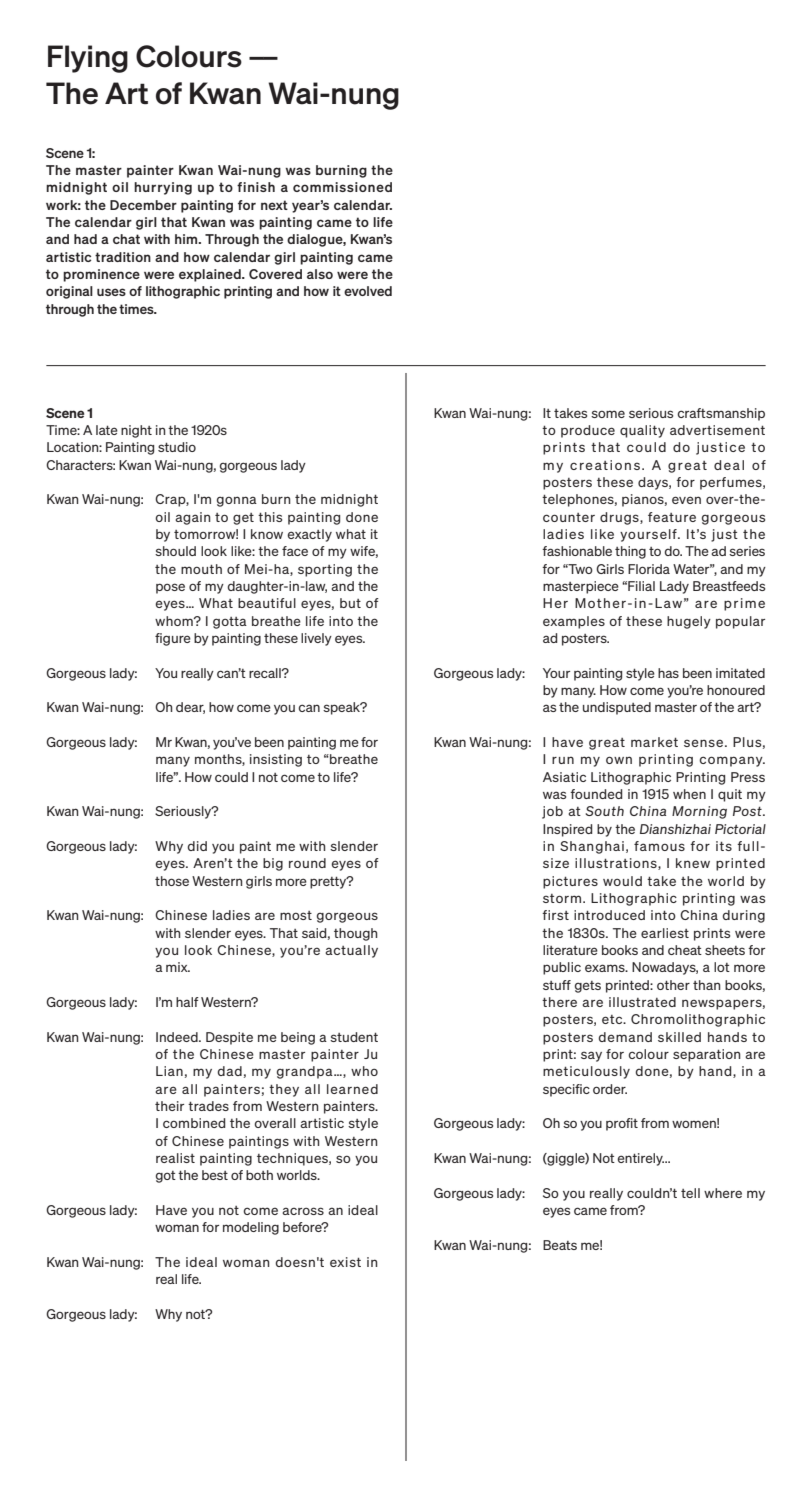 The width and height of the image is (812, 1512). Describe the element at coordinates (659, 846) in the image. I see `famous` at that location.
